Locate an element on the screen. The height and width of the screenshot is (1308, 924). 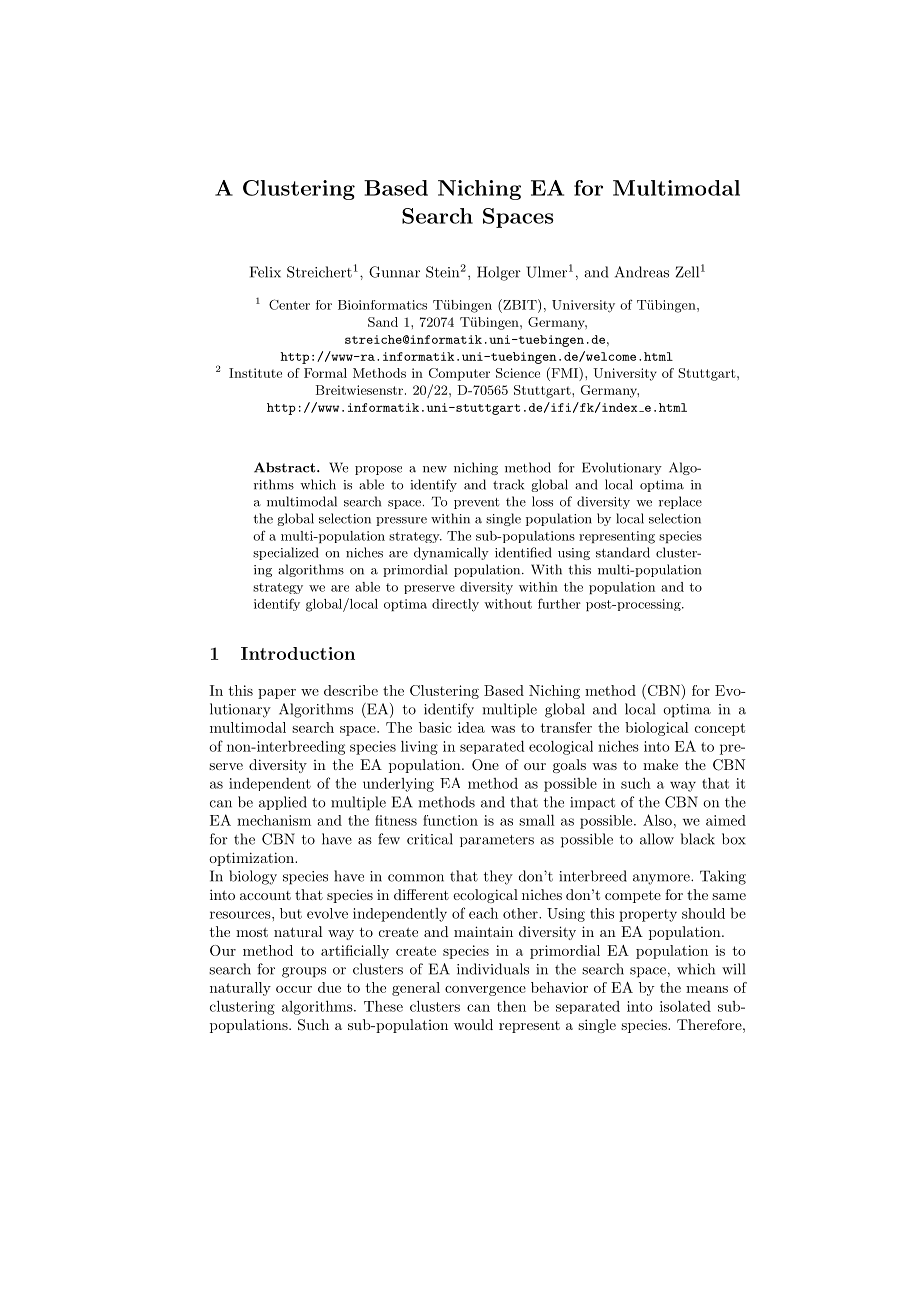
occur is located at coordinates (294, 989).
